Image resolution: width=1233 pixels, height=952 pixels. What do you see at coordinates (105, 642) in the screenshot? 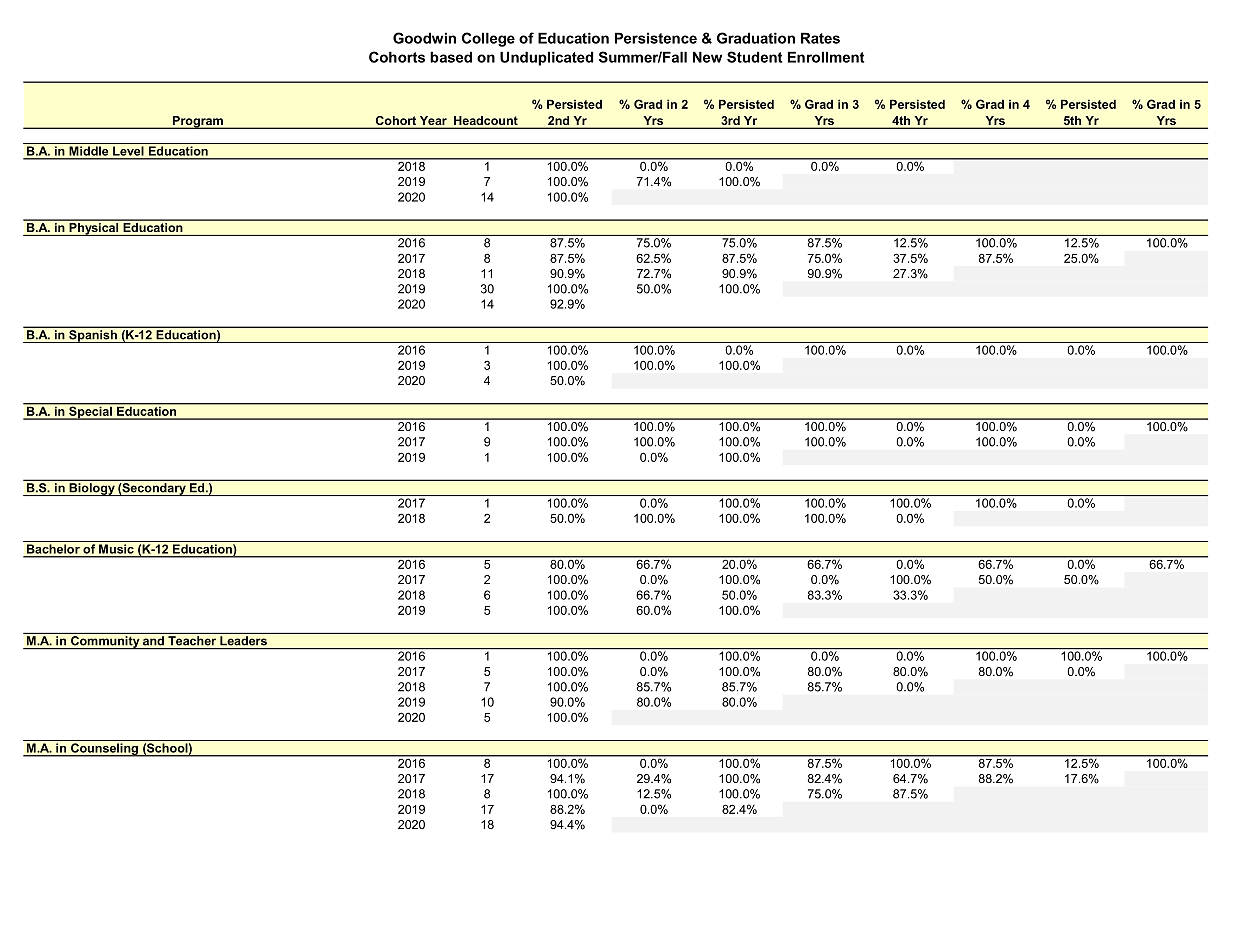
I see `Community` at bounding box center [105, 642].
